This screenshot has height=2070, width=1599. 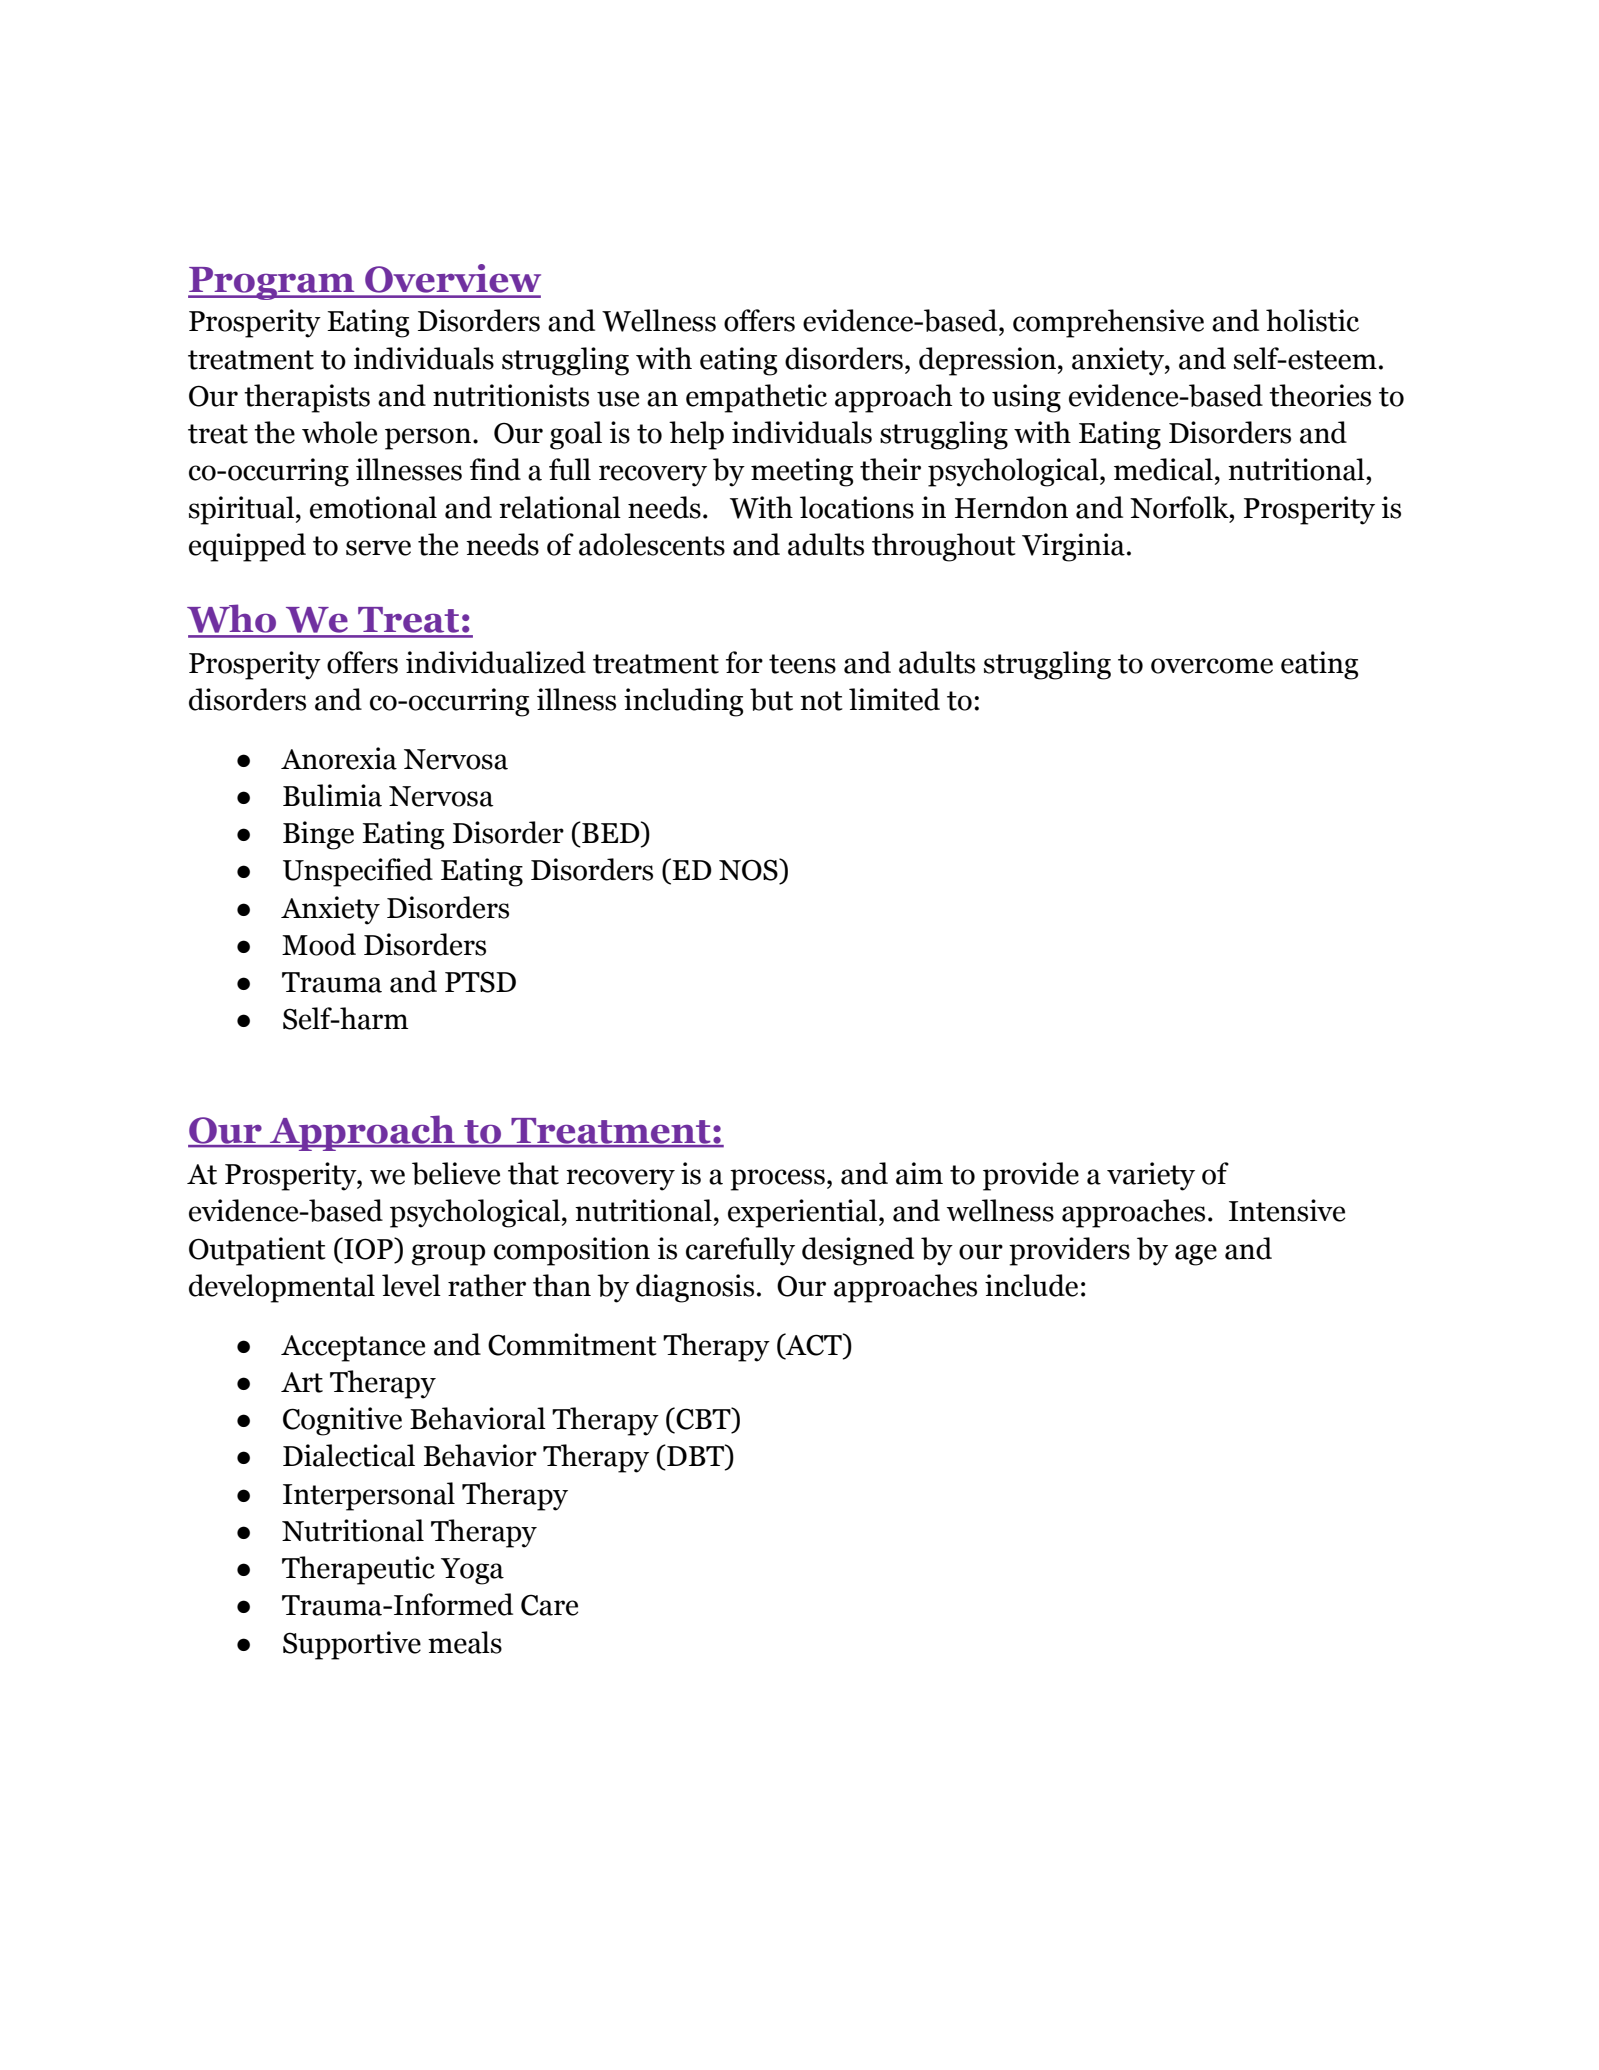 What do you see at coordinates (1108, 323) in the screenshot?
I see `comprehensive` at bounding box center [1108, 323].
